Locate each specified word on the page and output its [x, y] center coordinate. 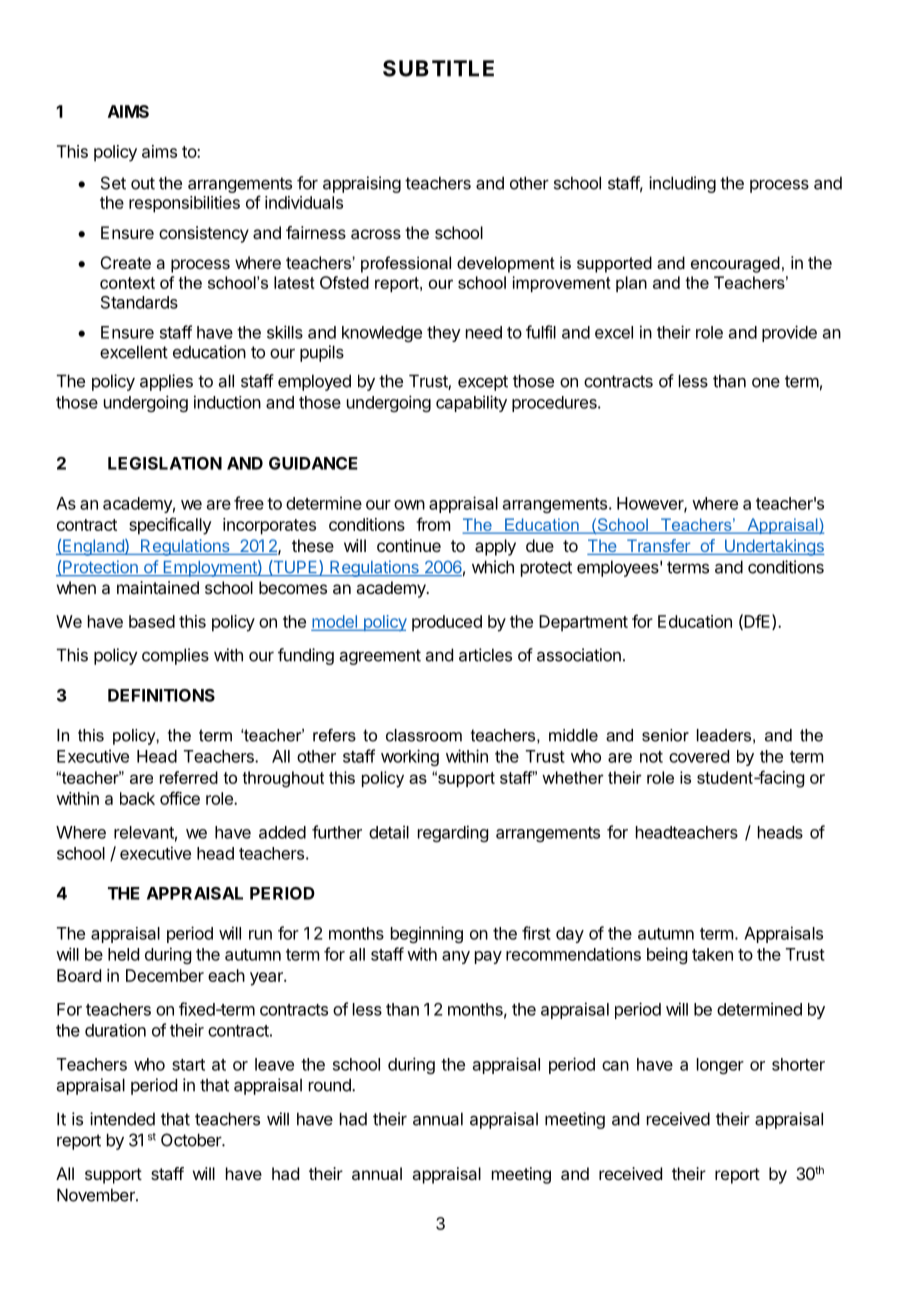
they [444, 334]
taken [712, 954]
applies [166, 382]
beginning [427, 934]
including [682, 184]
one [766, 383]
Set [113, 183]
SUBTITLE [438, 68]
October [192, 1140]
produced [447, 623]
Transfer [658, 547]
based [152, 621]
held [123, 954]
